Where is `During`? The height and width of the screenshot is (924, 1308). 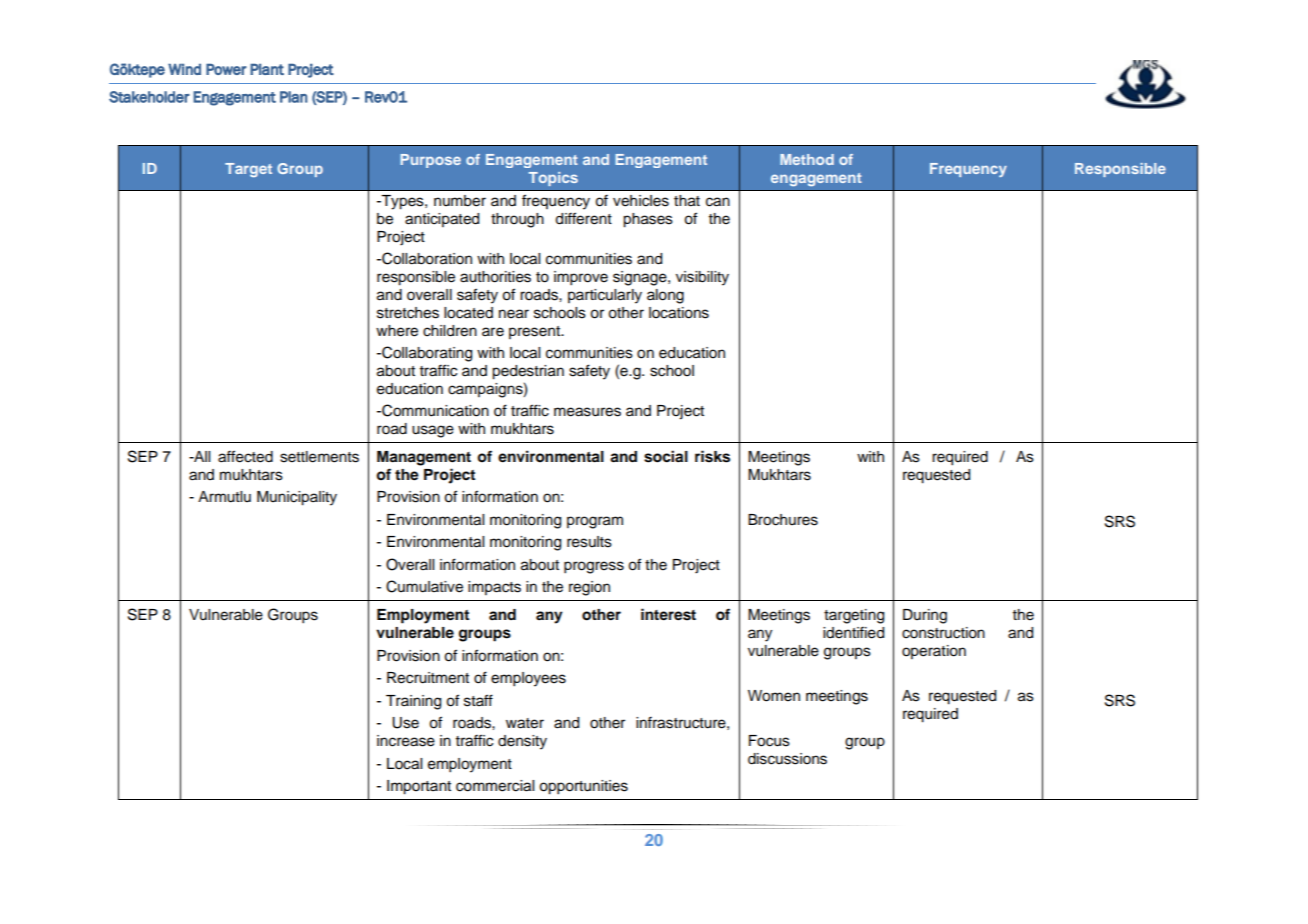
During is located at coordinates (925, 616).
